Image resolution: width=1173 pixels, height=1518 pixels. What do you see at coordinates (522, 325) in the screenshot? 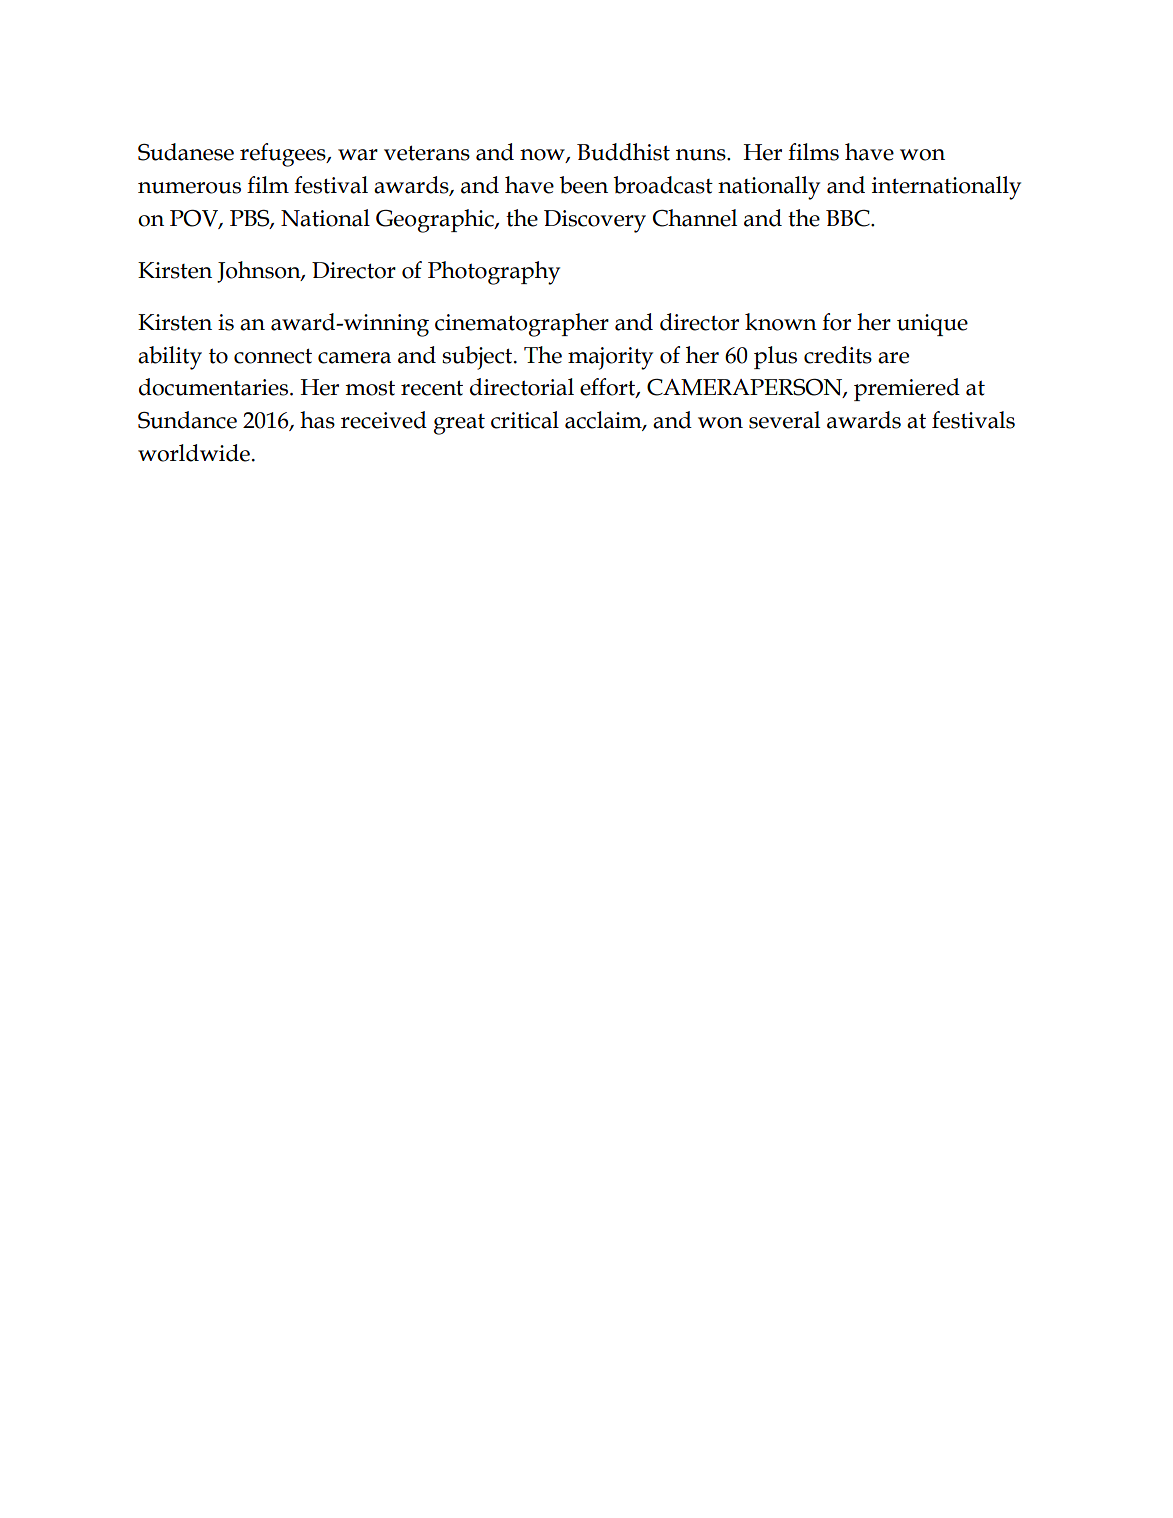
I see `cinematographer` at bounding box center [522, 325].
